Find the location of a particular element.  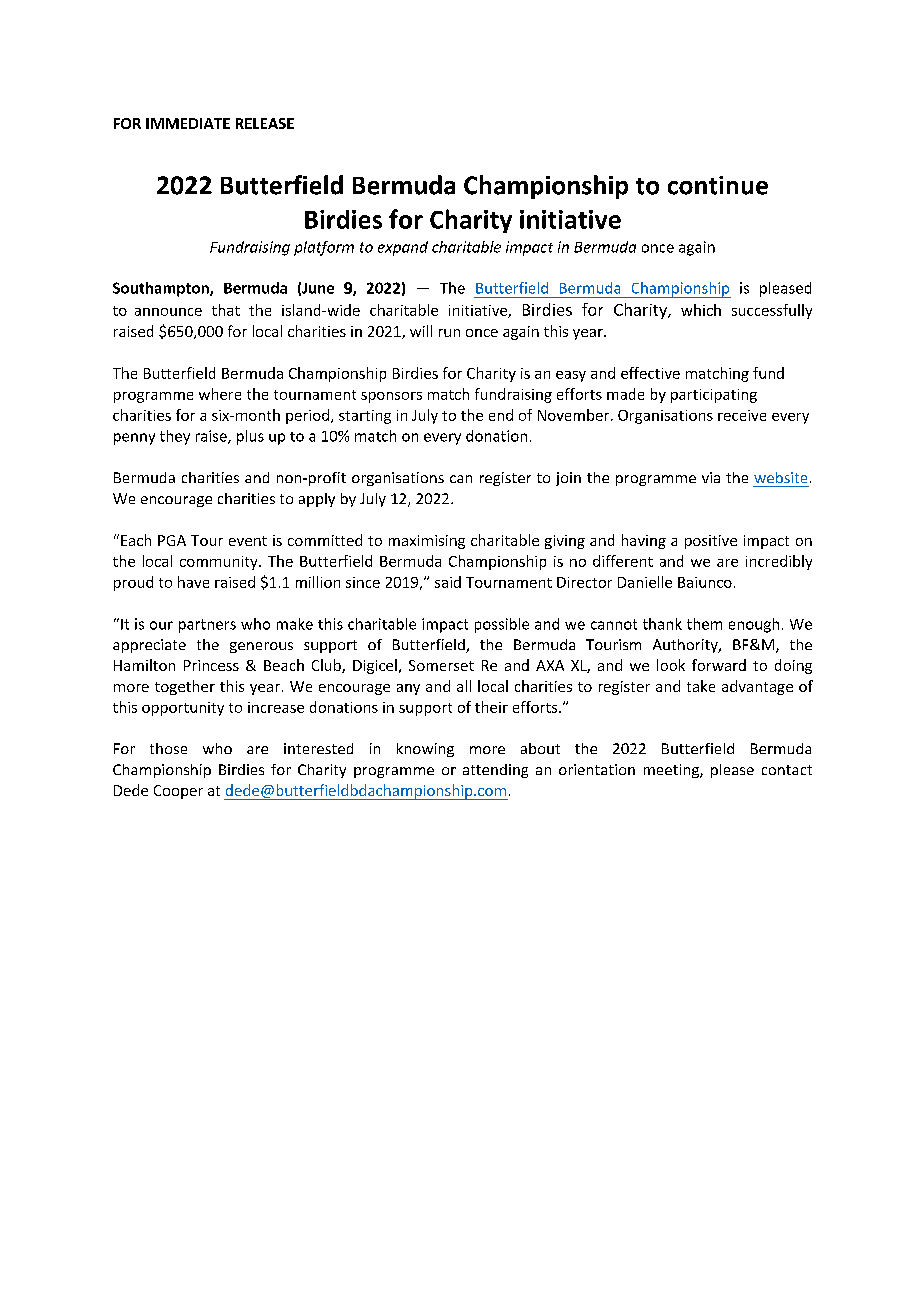

maximising is located at coordinates (427, 542).
